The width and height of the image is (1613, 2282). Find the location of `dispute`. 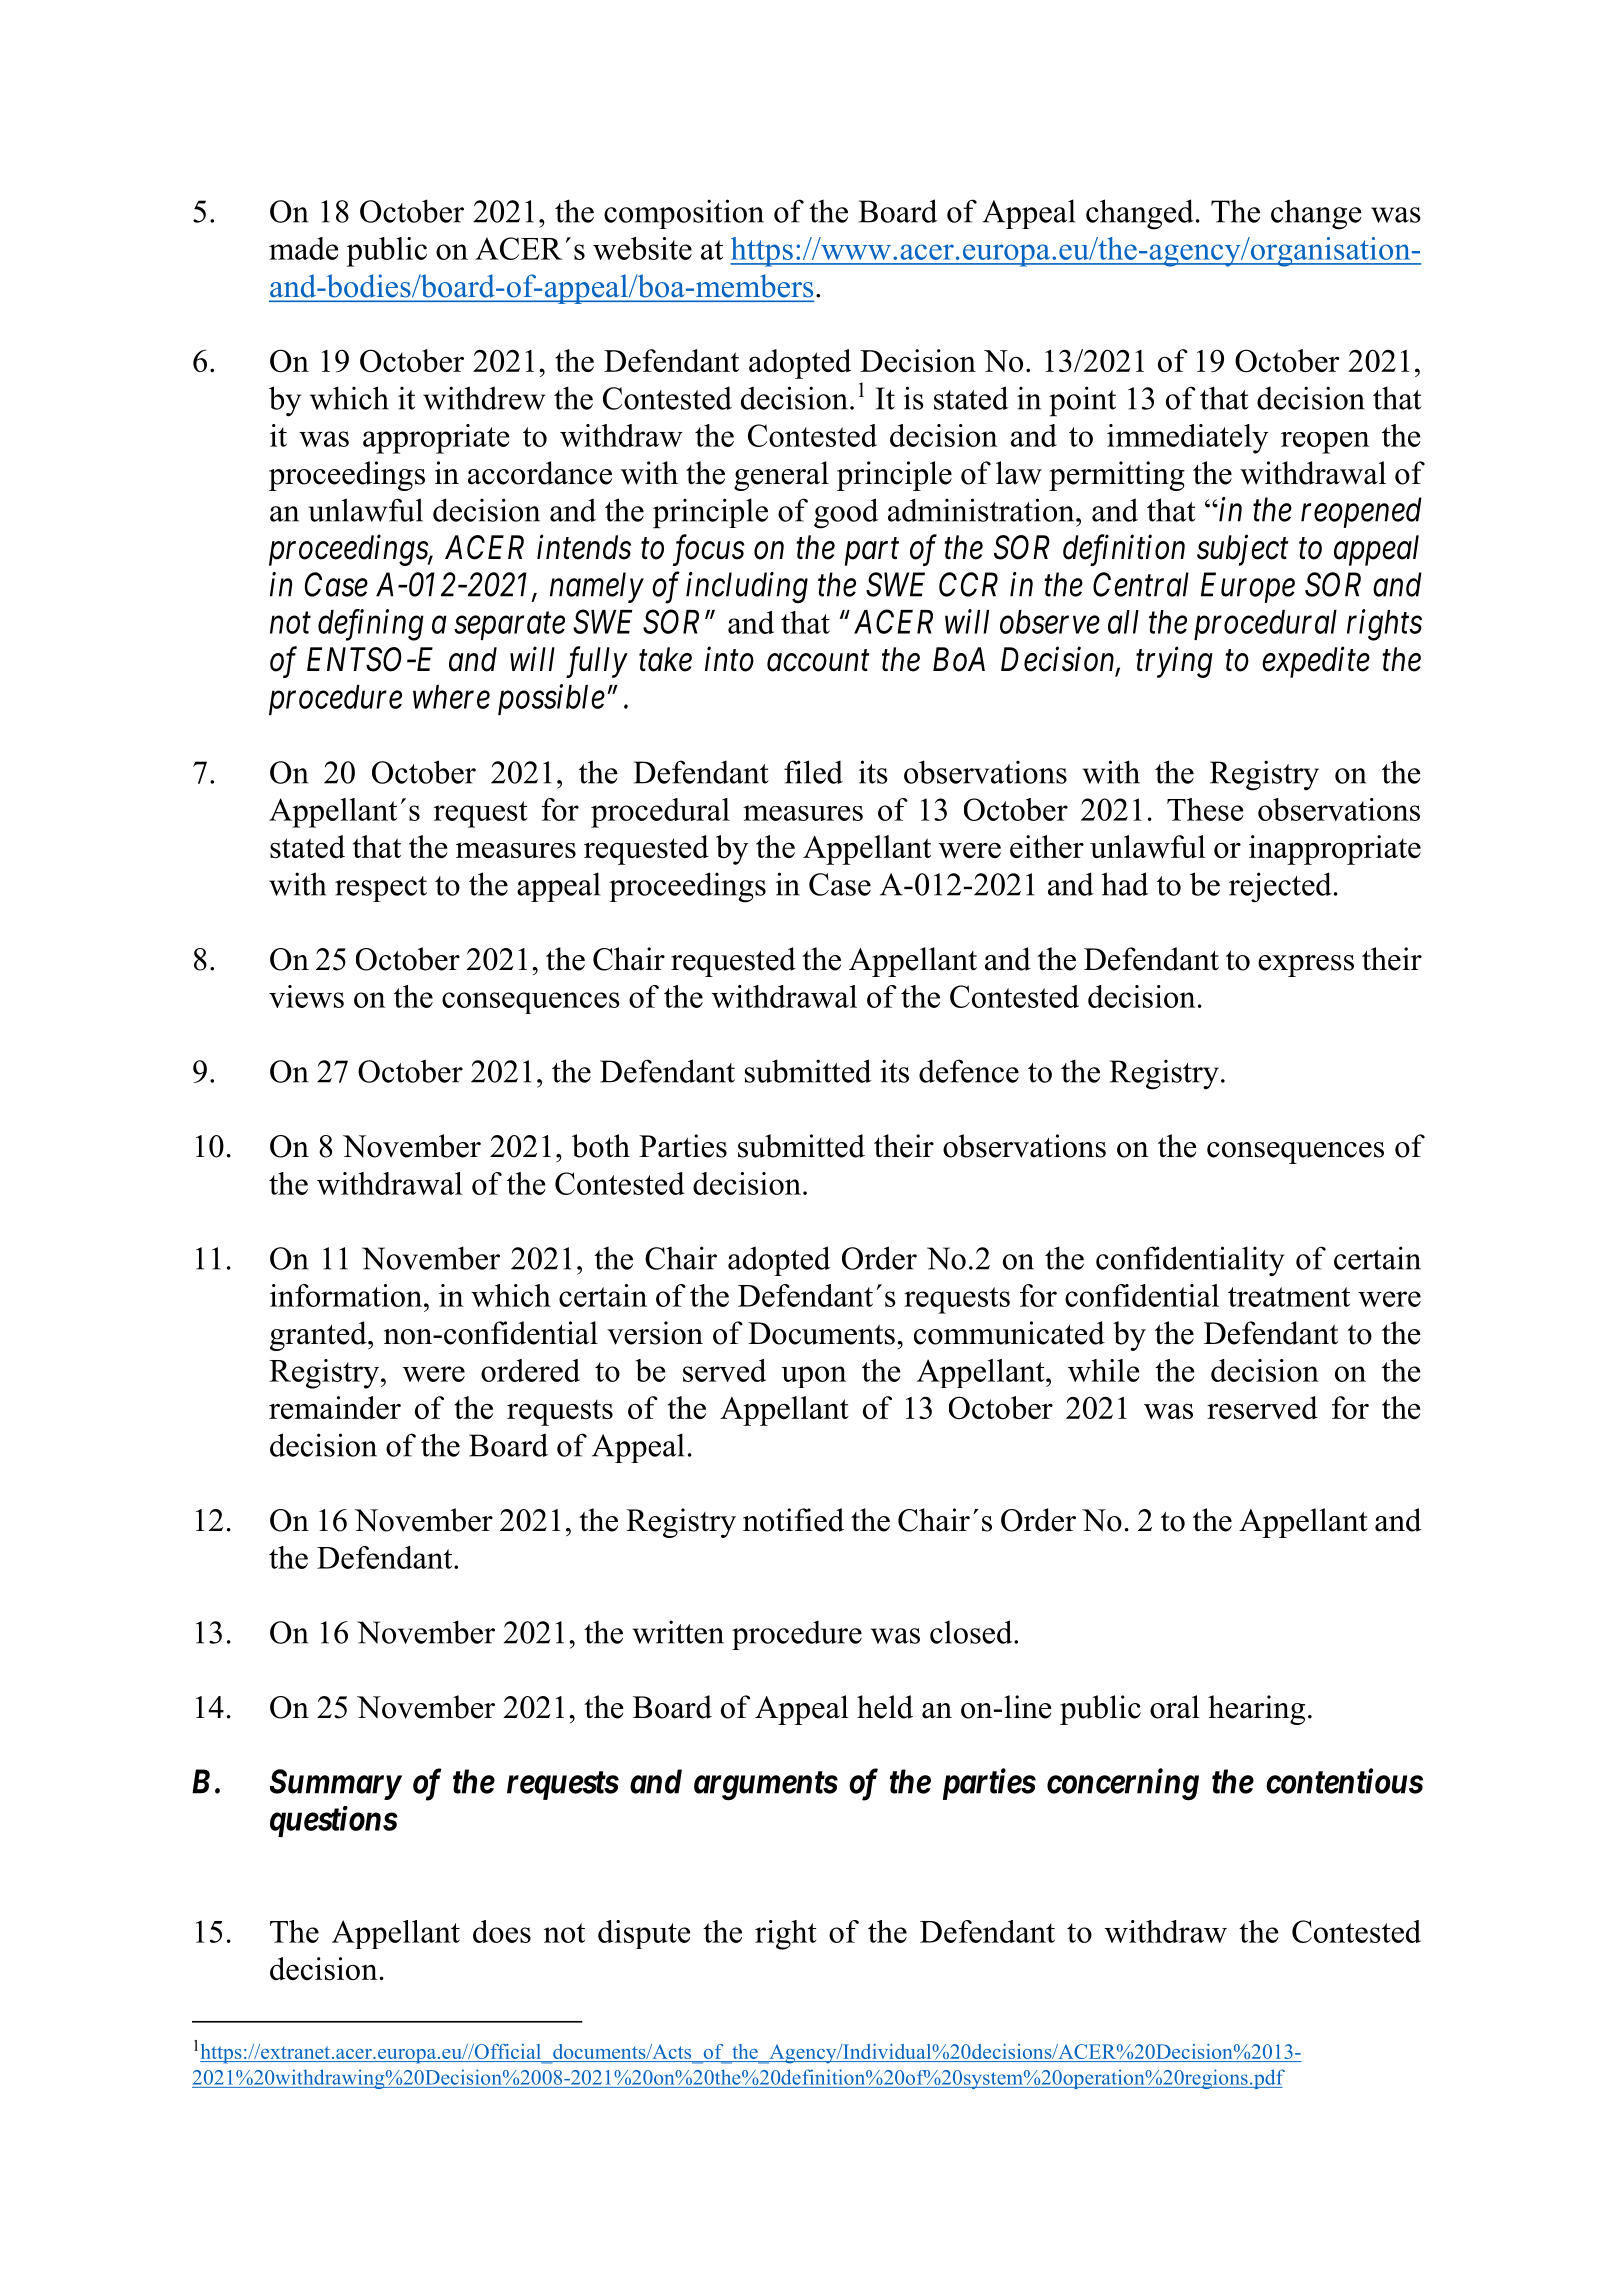

dispute is located at coordinates (644, 1934).
